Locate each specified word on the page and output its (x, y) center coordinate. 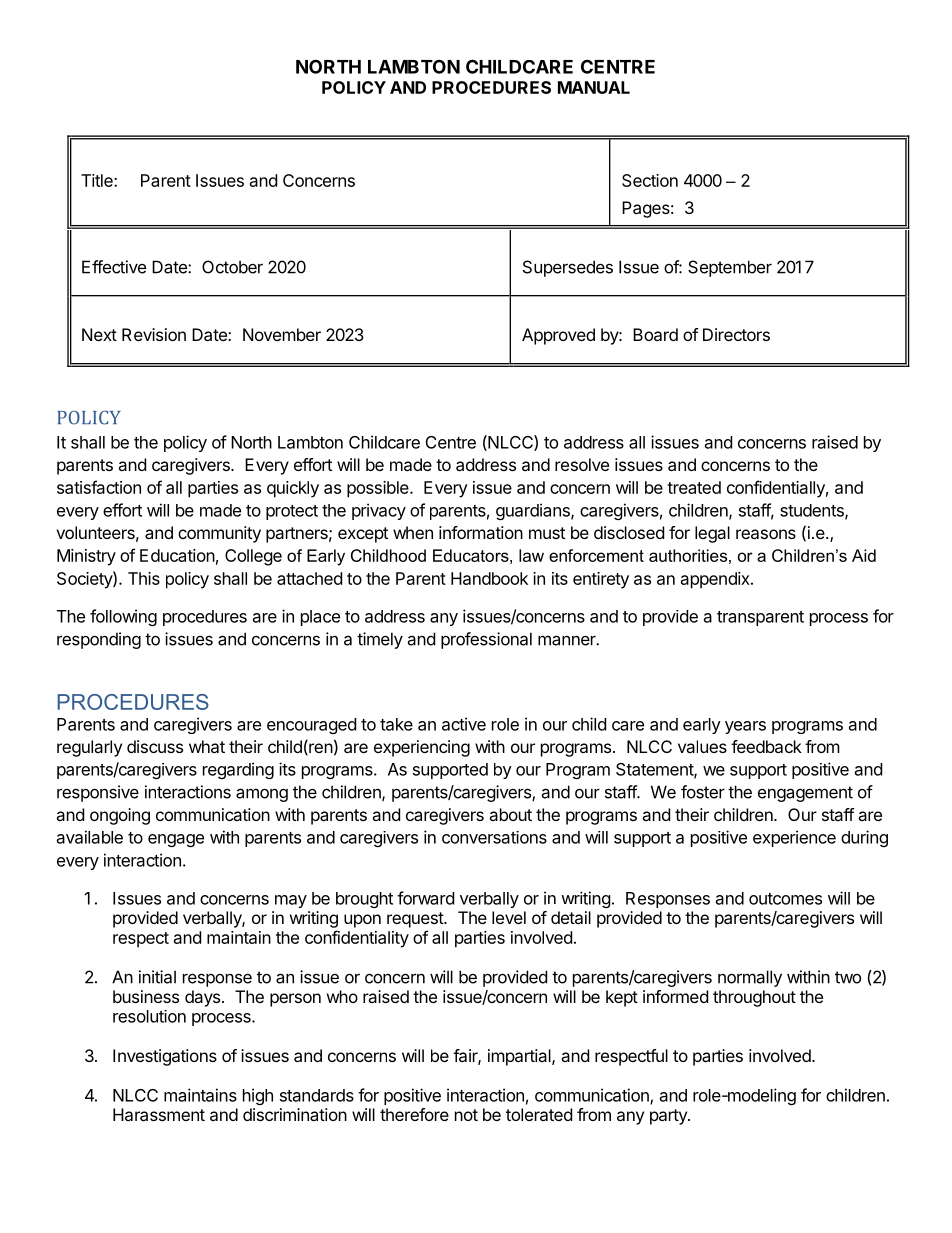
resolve (582, 464)
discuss (155, 746)
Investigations (165, 1057)
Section (650, 180)
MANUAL (594, 87)
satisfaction (99, 487)
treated (694, 487)
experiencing (422, 748)
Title (98, 180)
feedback (766, 746)
